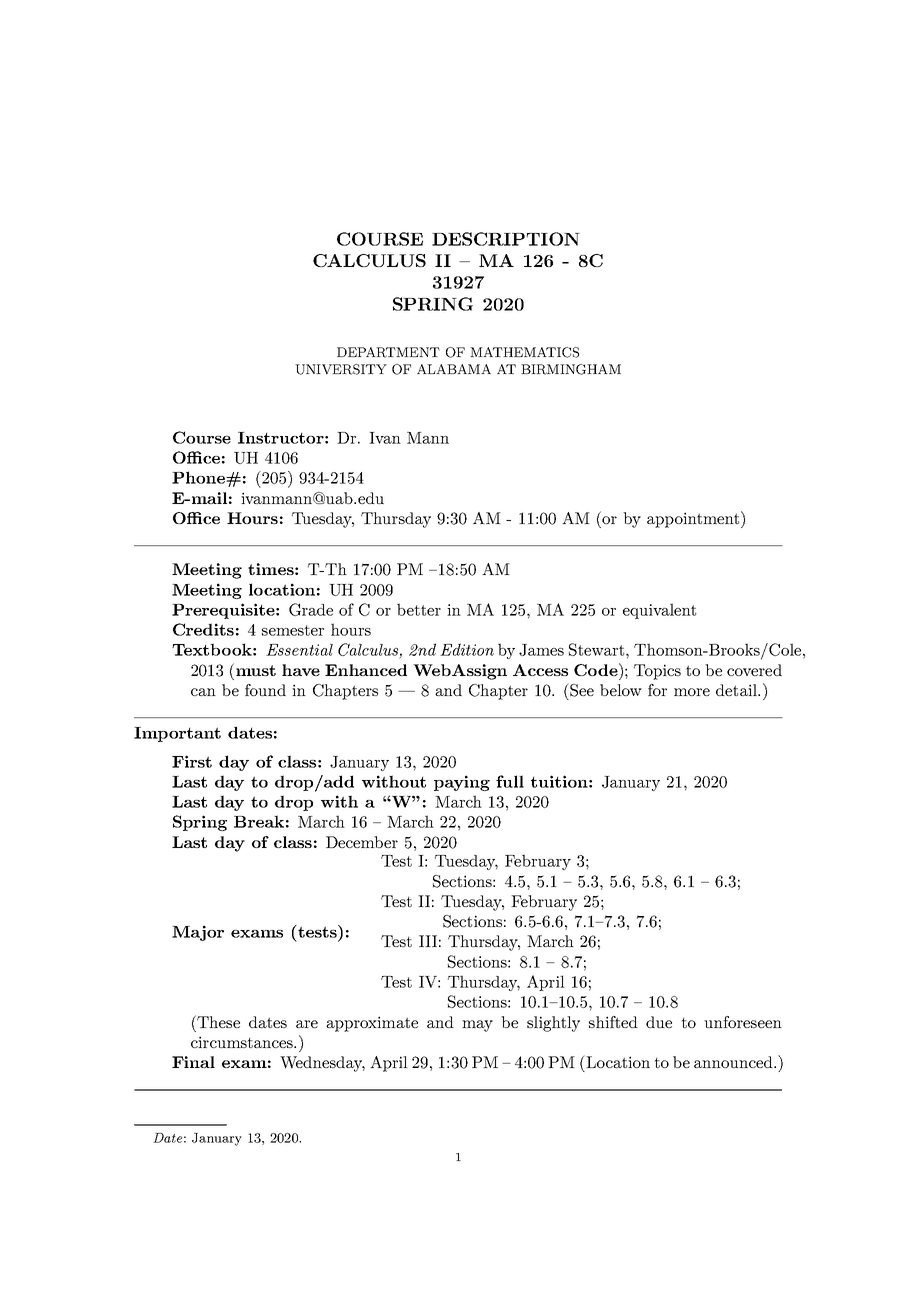 This screenshot has width=924, height=1308. What do you see at coordinates (477, 1026) in the screenshot?
I see `may` at bounding box center [477, 1026].
